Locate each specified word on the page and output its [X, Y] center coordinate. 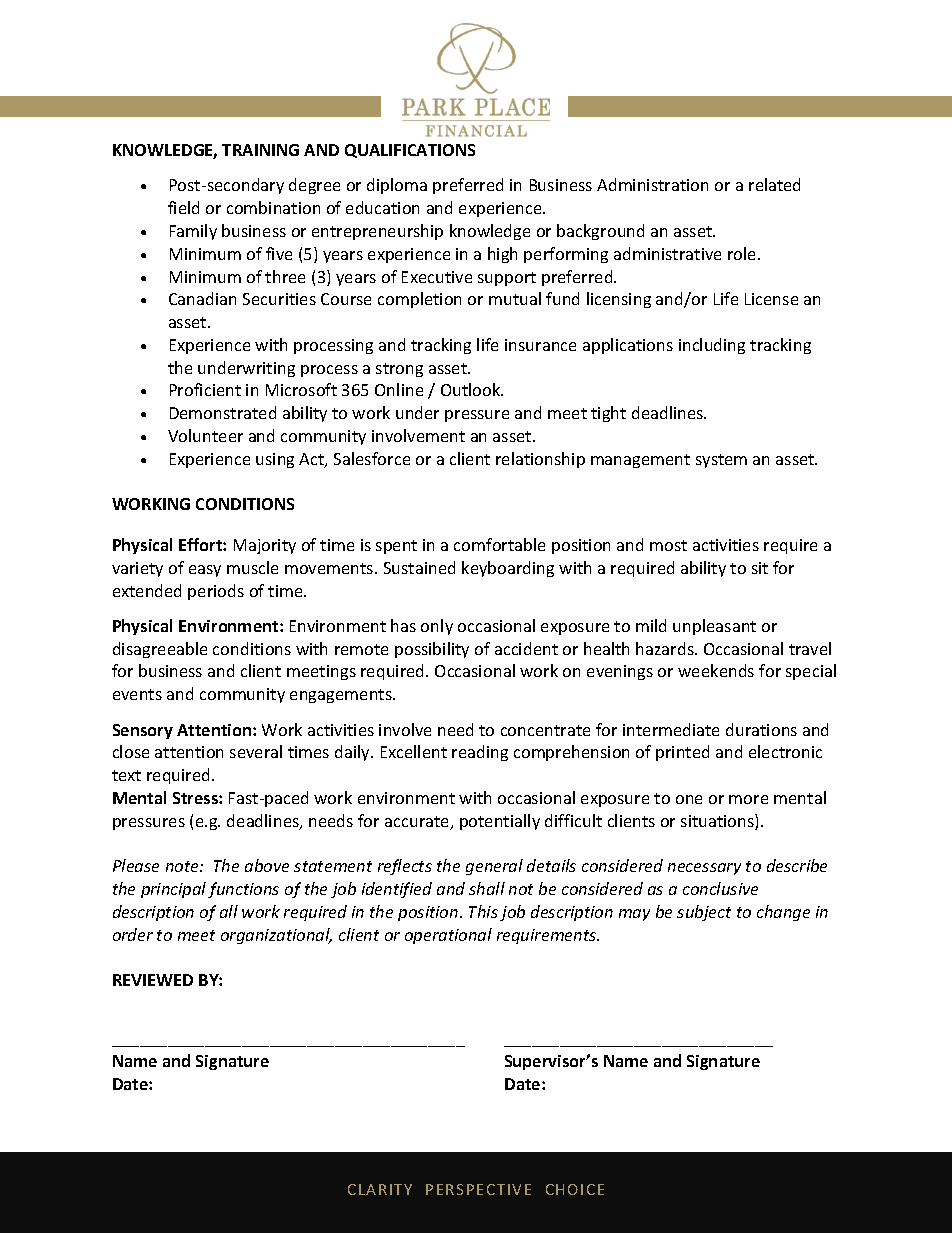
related [774, 184]
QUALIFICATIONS [410, 151]
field [183, 207]
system [721, 461]
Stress [196, 798]
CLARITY [380, 1189]
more [748, 799]
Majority [265, 546]
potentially [500, 822]
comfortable [499, 544]
